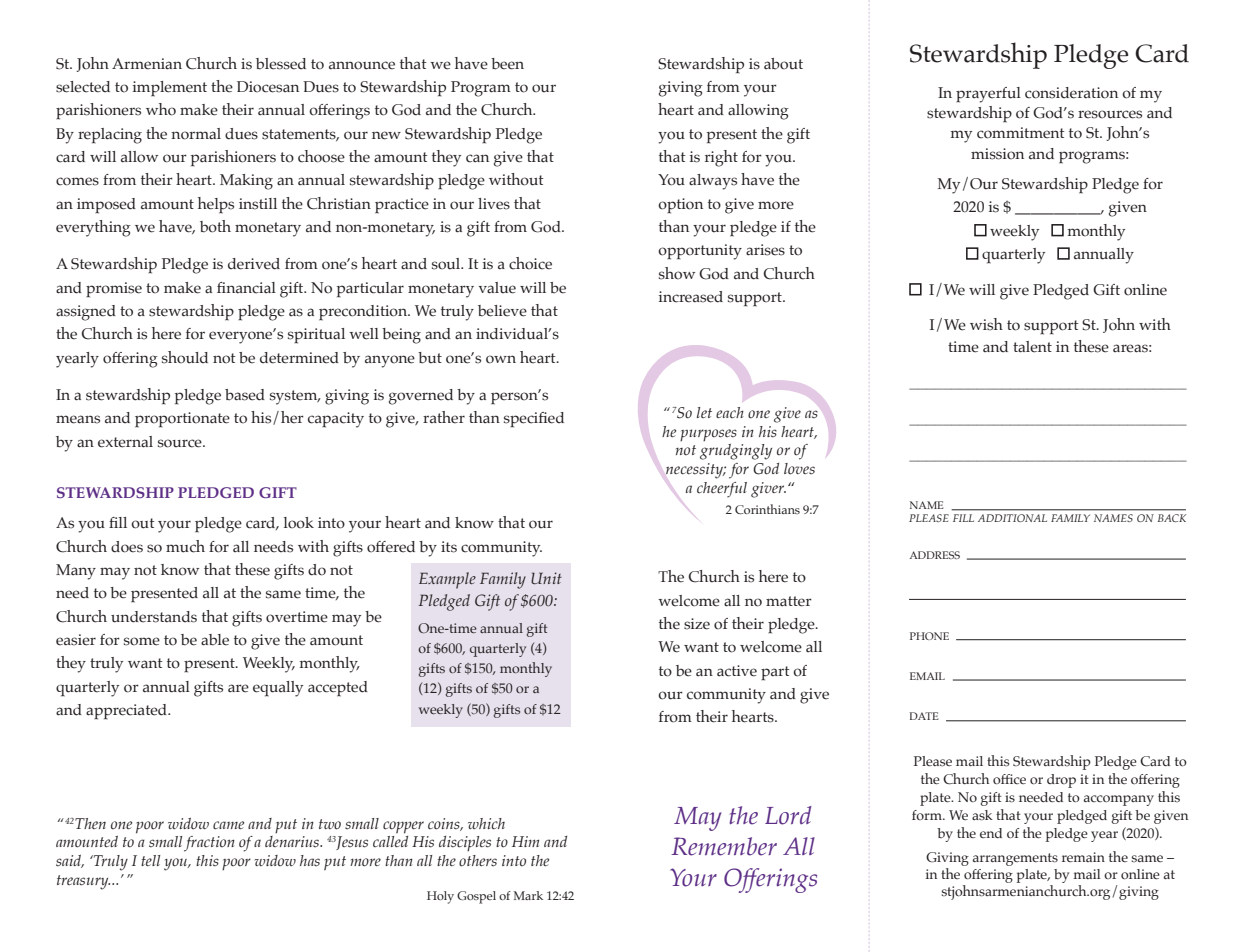 The image size is (1233, 952). I want to click on been, so click(507, 64).
